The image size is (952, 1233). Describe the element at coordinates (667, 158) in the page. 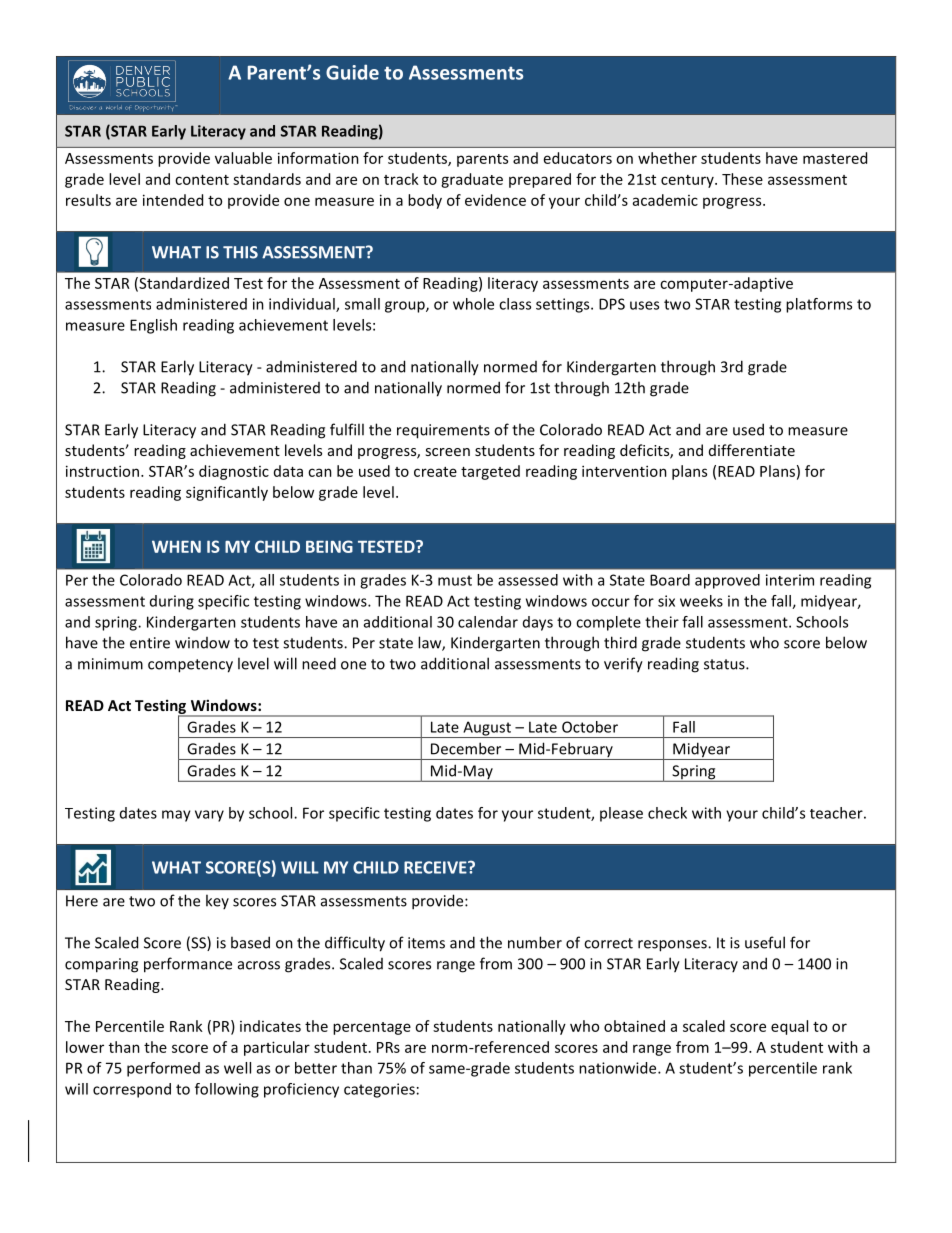

I see `whether` at that location.
